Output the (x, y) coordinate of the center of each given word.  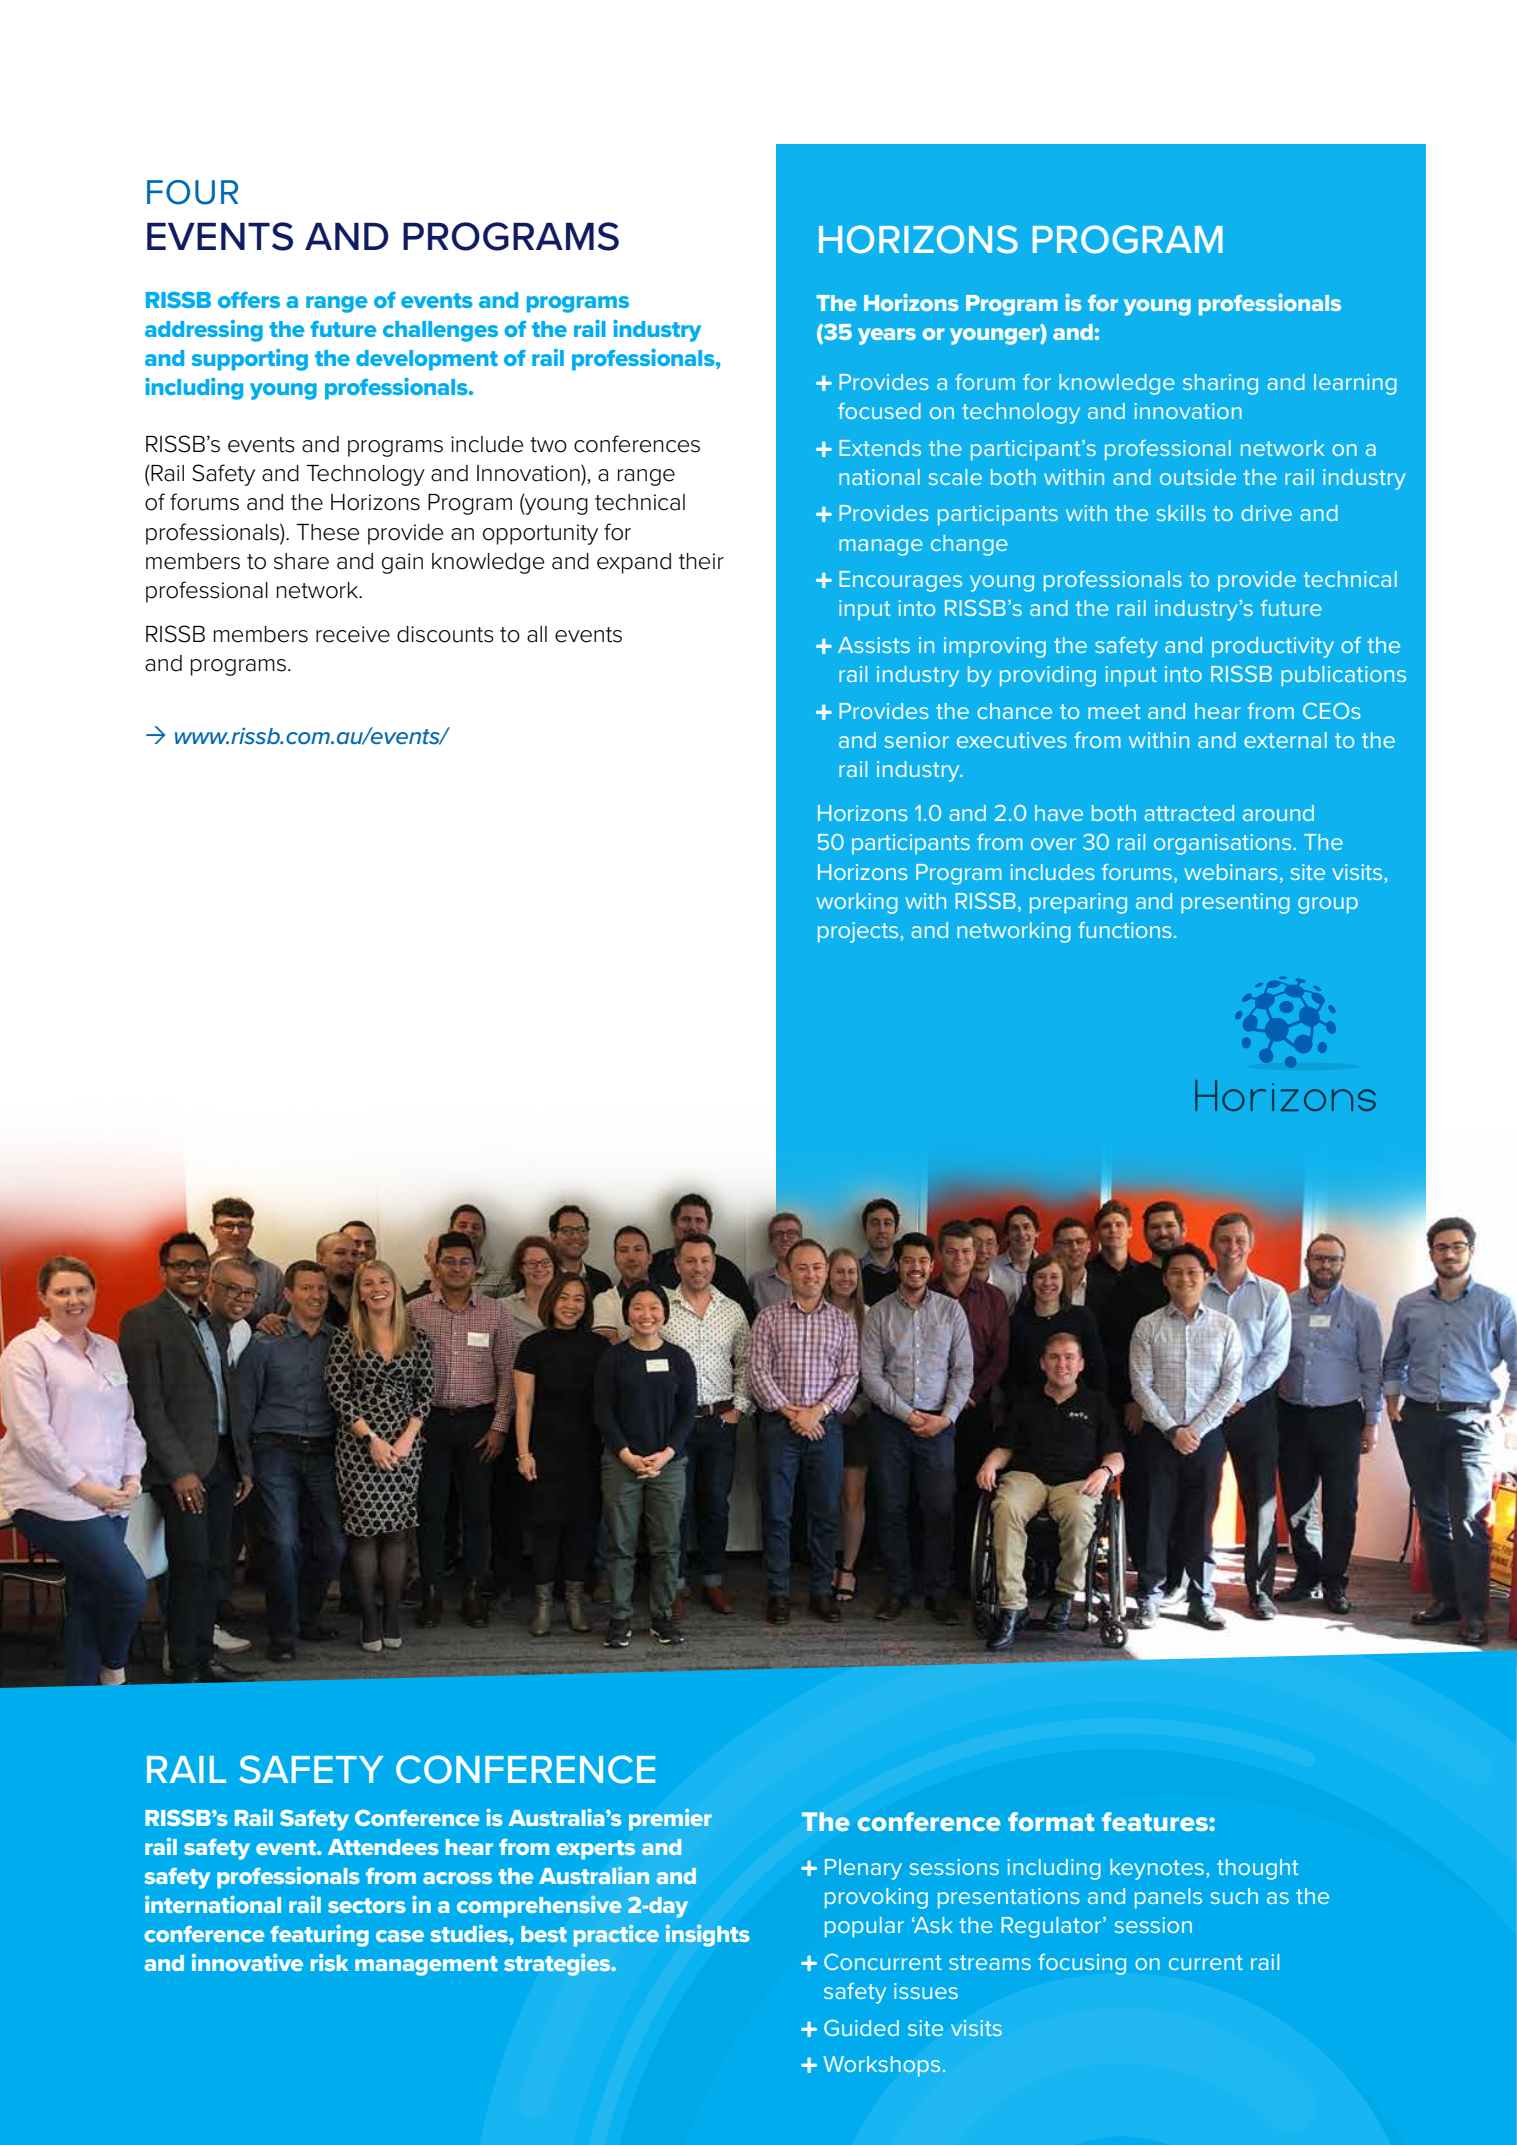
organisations (1224, 844)
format (1051, 1821)
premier (670, 1819)
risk (329, 1962)
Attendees (383, 1847)
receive (353, 634)
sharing (1220, 384)
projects (859, 932)
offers (249, 300)
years (887, 336)
